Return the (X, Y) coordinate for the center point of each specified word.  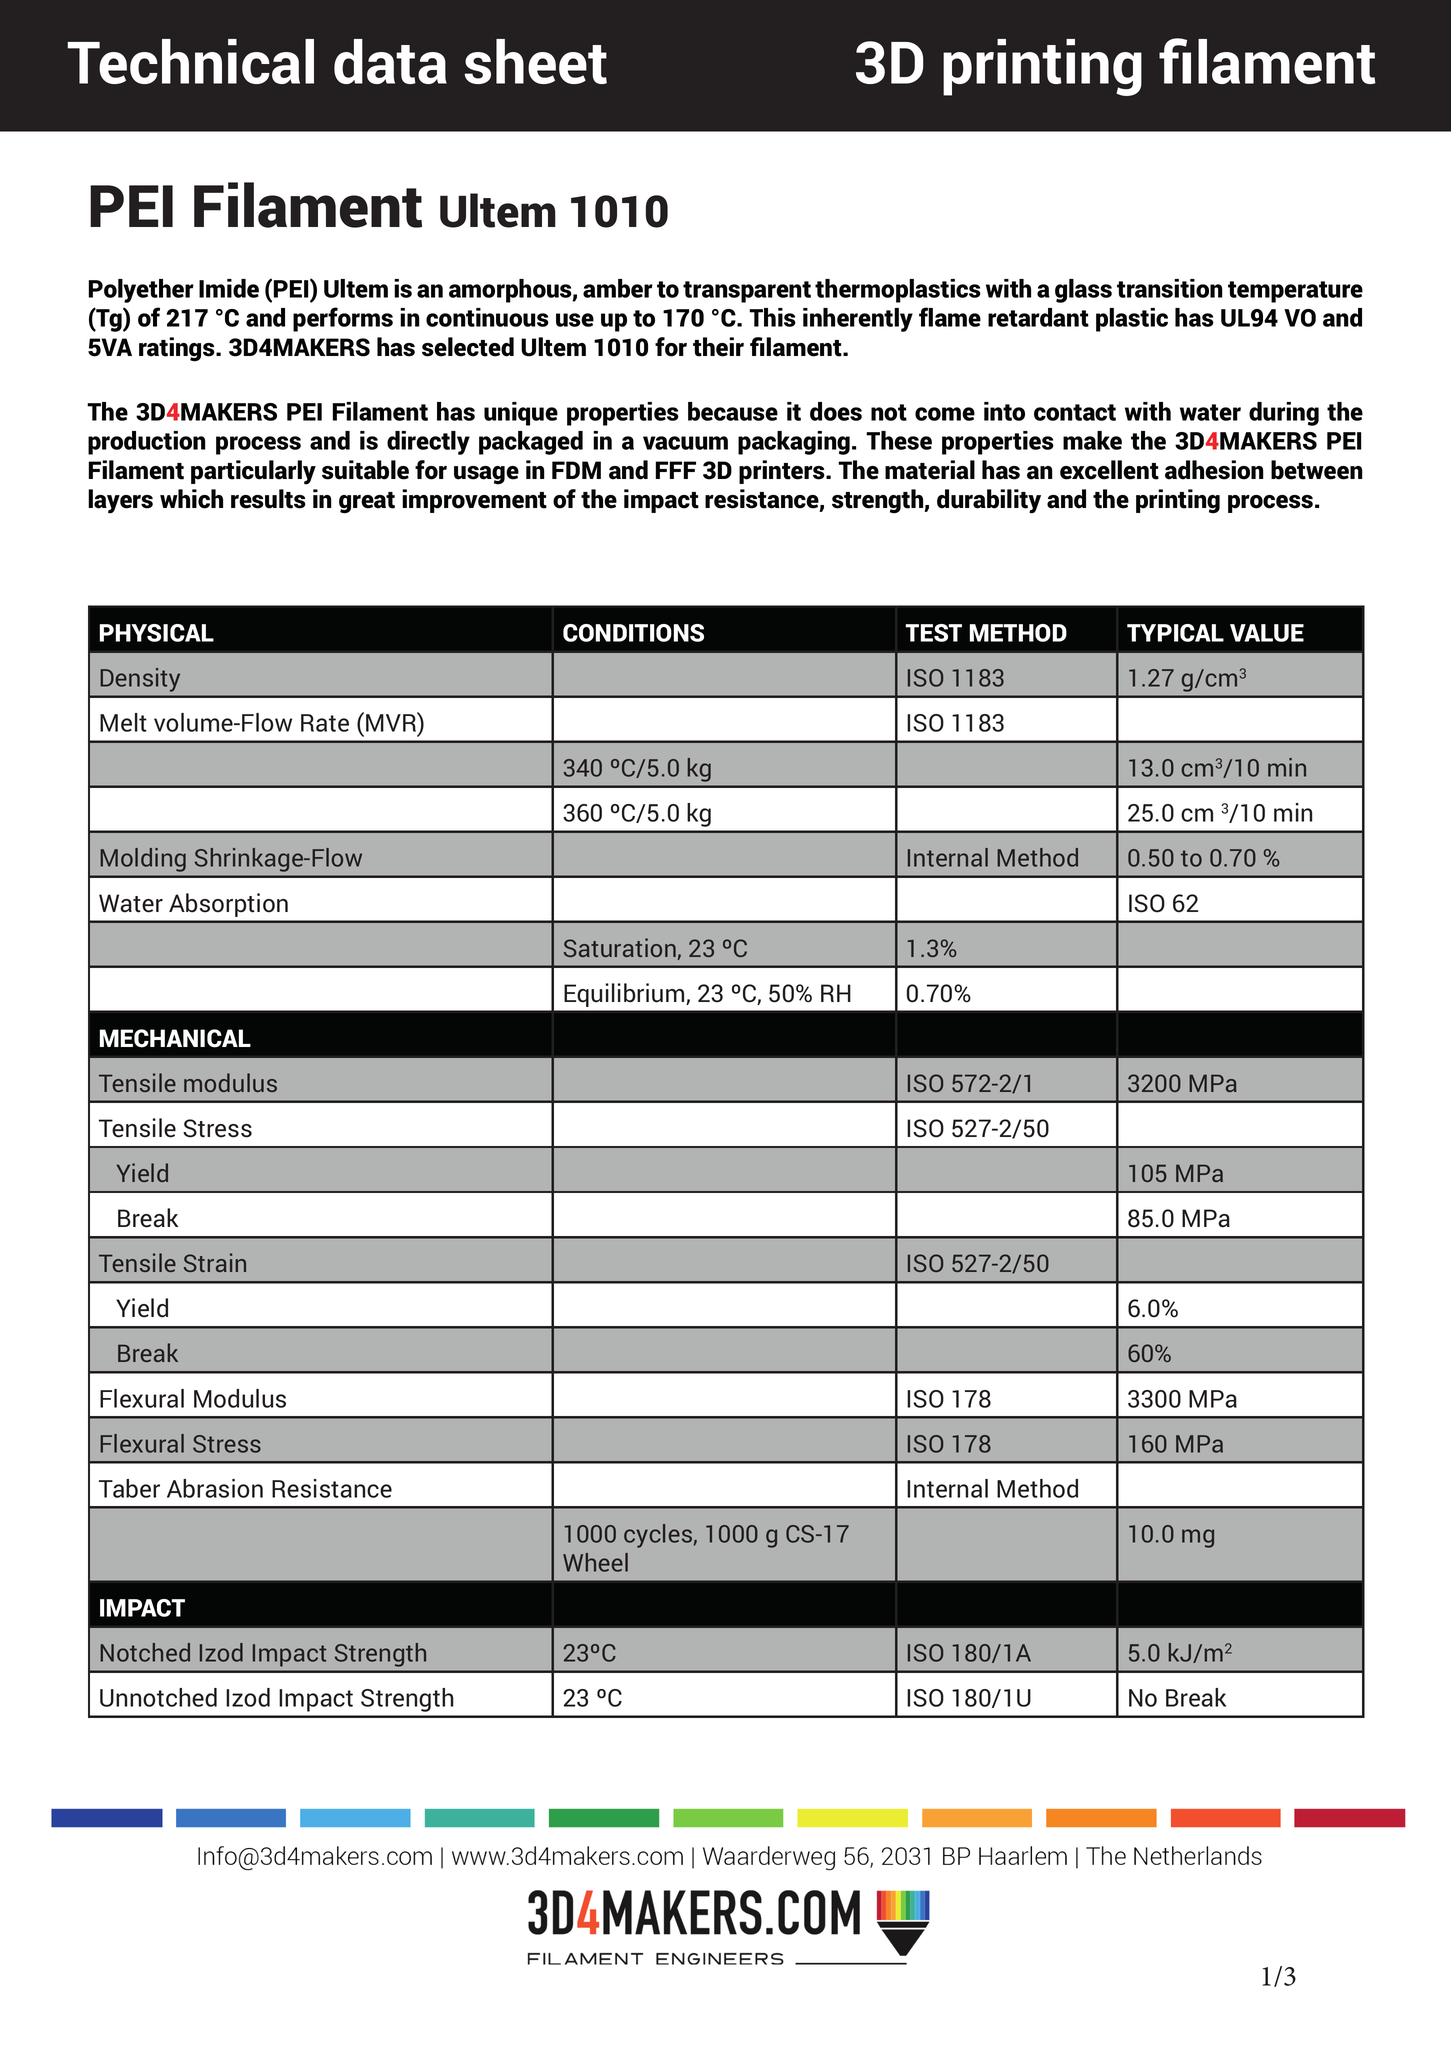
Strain (215, 1262)
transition (1170, 288)
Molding (143, 861)
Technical (190, 61)
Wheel (595, 1562)
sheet (536, 61)
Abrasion (215, 1488)
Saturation (620, 947)
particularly (253, 472)
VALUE (1267, 633)
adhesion (1214, 470)
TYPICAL (1175, 633)
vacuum (685, 443)
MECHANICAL (175, 1038)
